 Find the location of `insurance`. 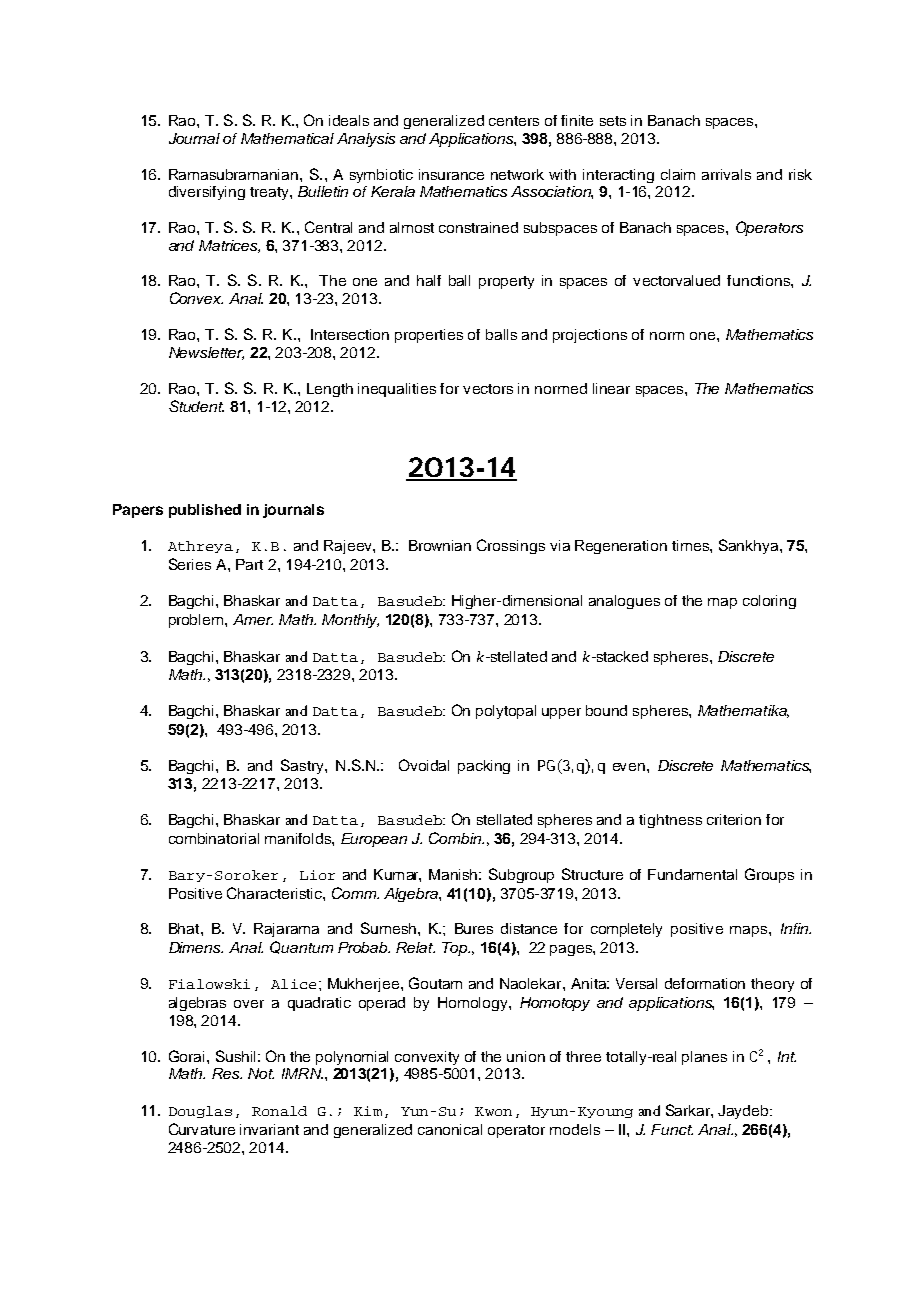

insurance is located at coordinates (451, 174).
